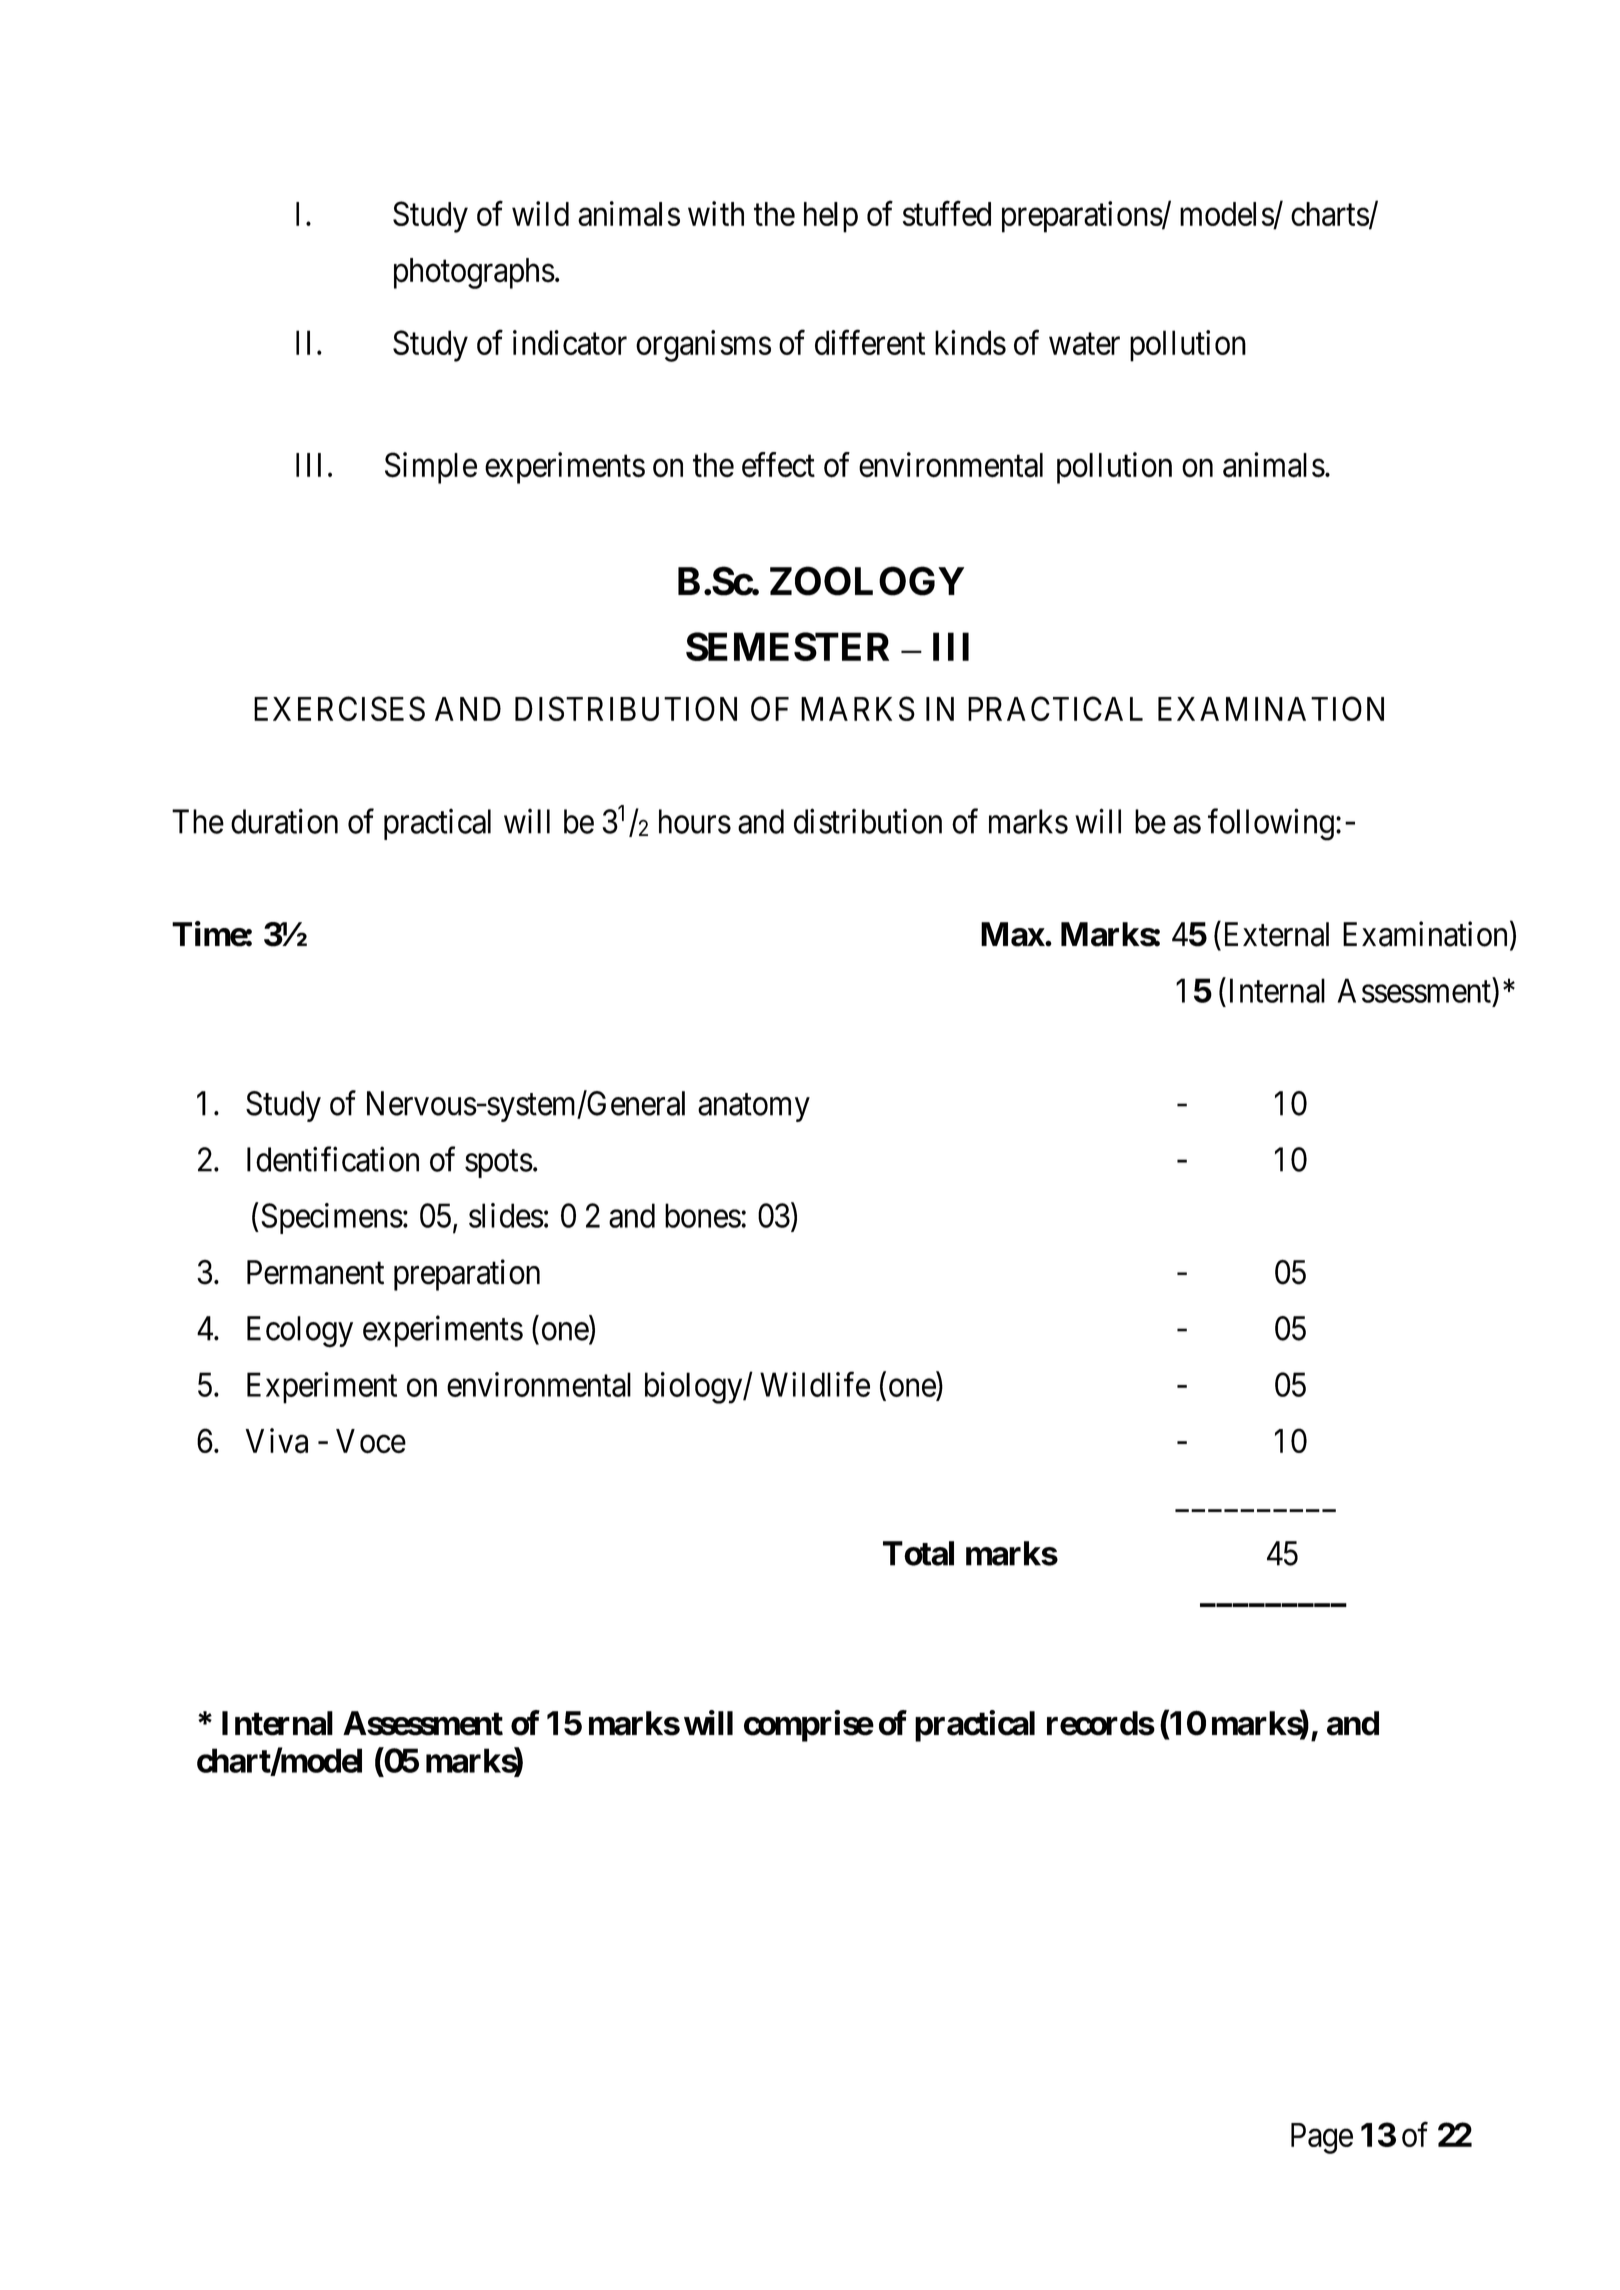  Describe the element at coordinates (570, 342) in the document. I see `indicator` at that location.
